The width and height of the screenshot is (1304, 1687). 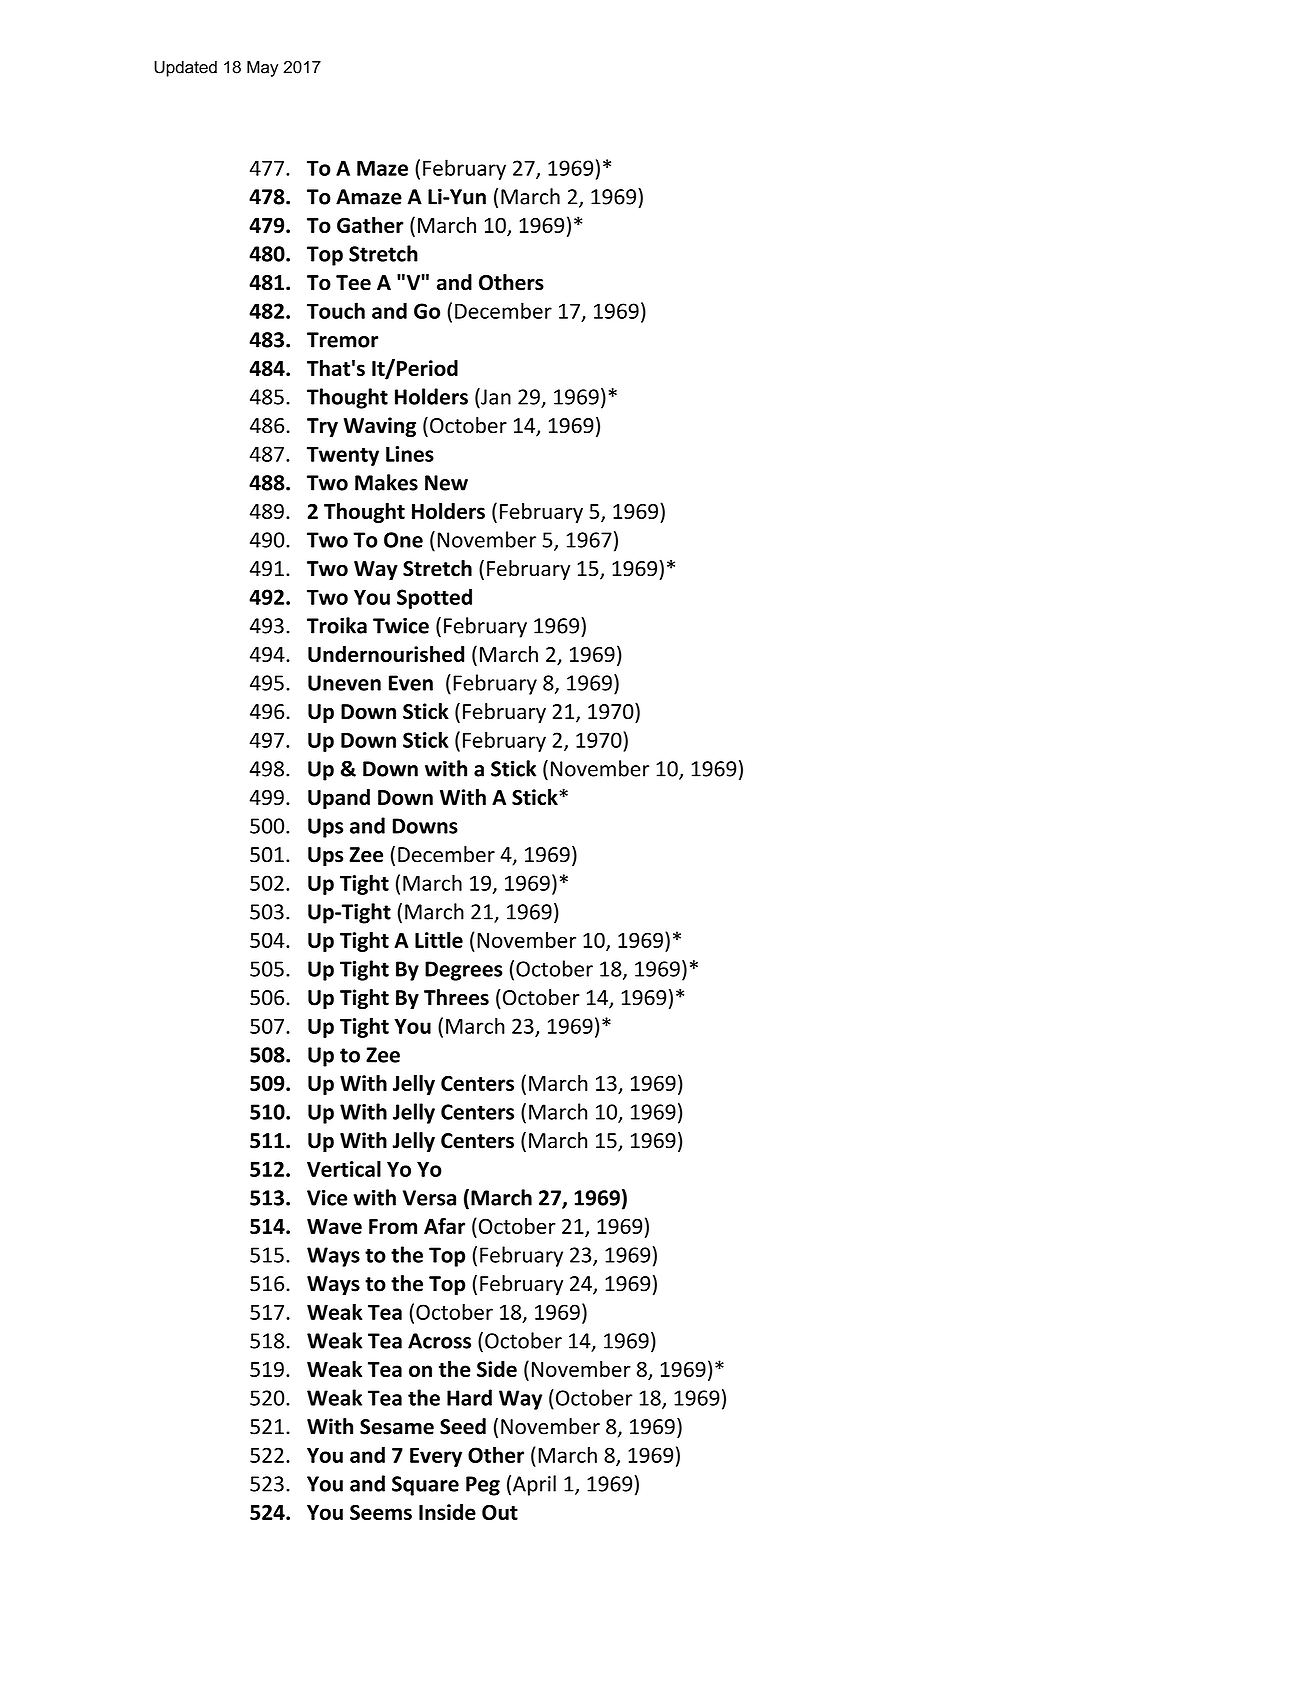 I want to click on Little, so click(x=439, y=940).
